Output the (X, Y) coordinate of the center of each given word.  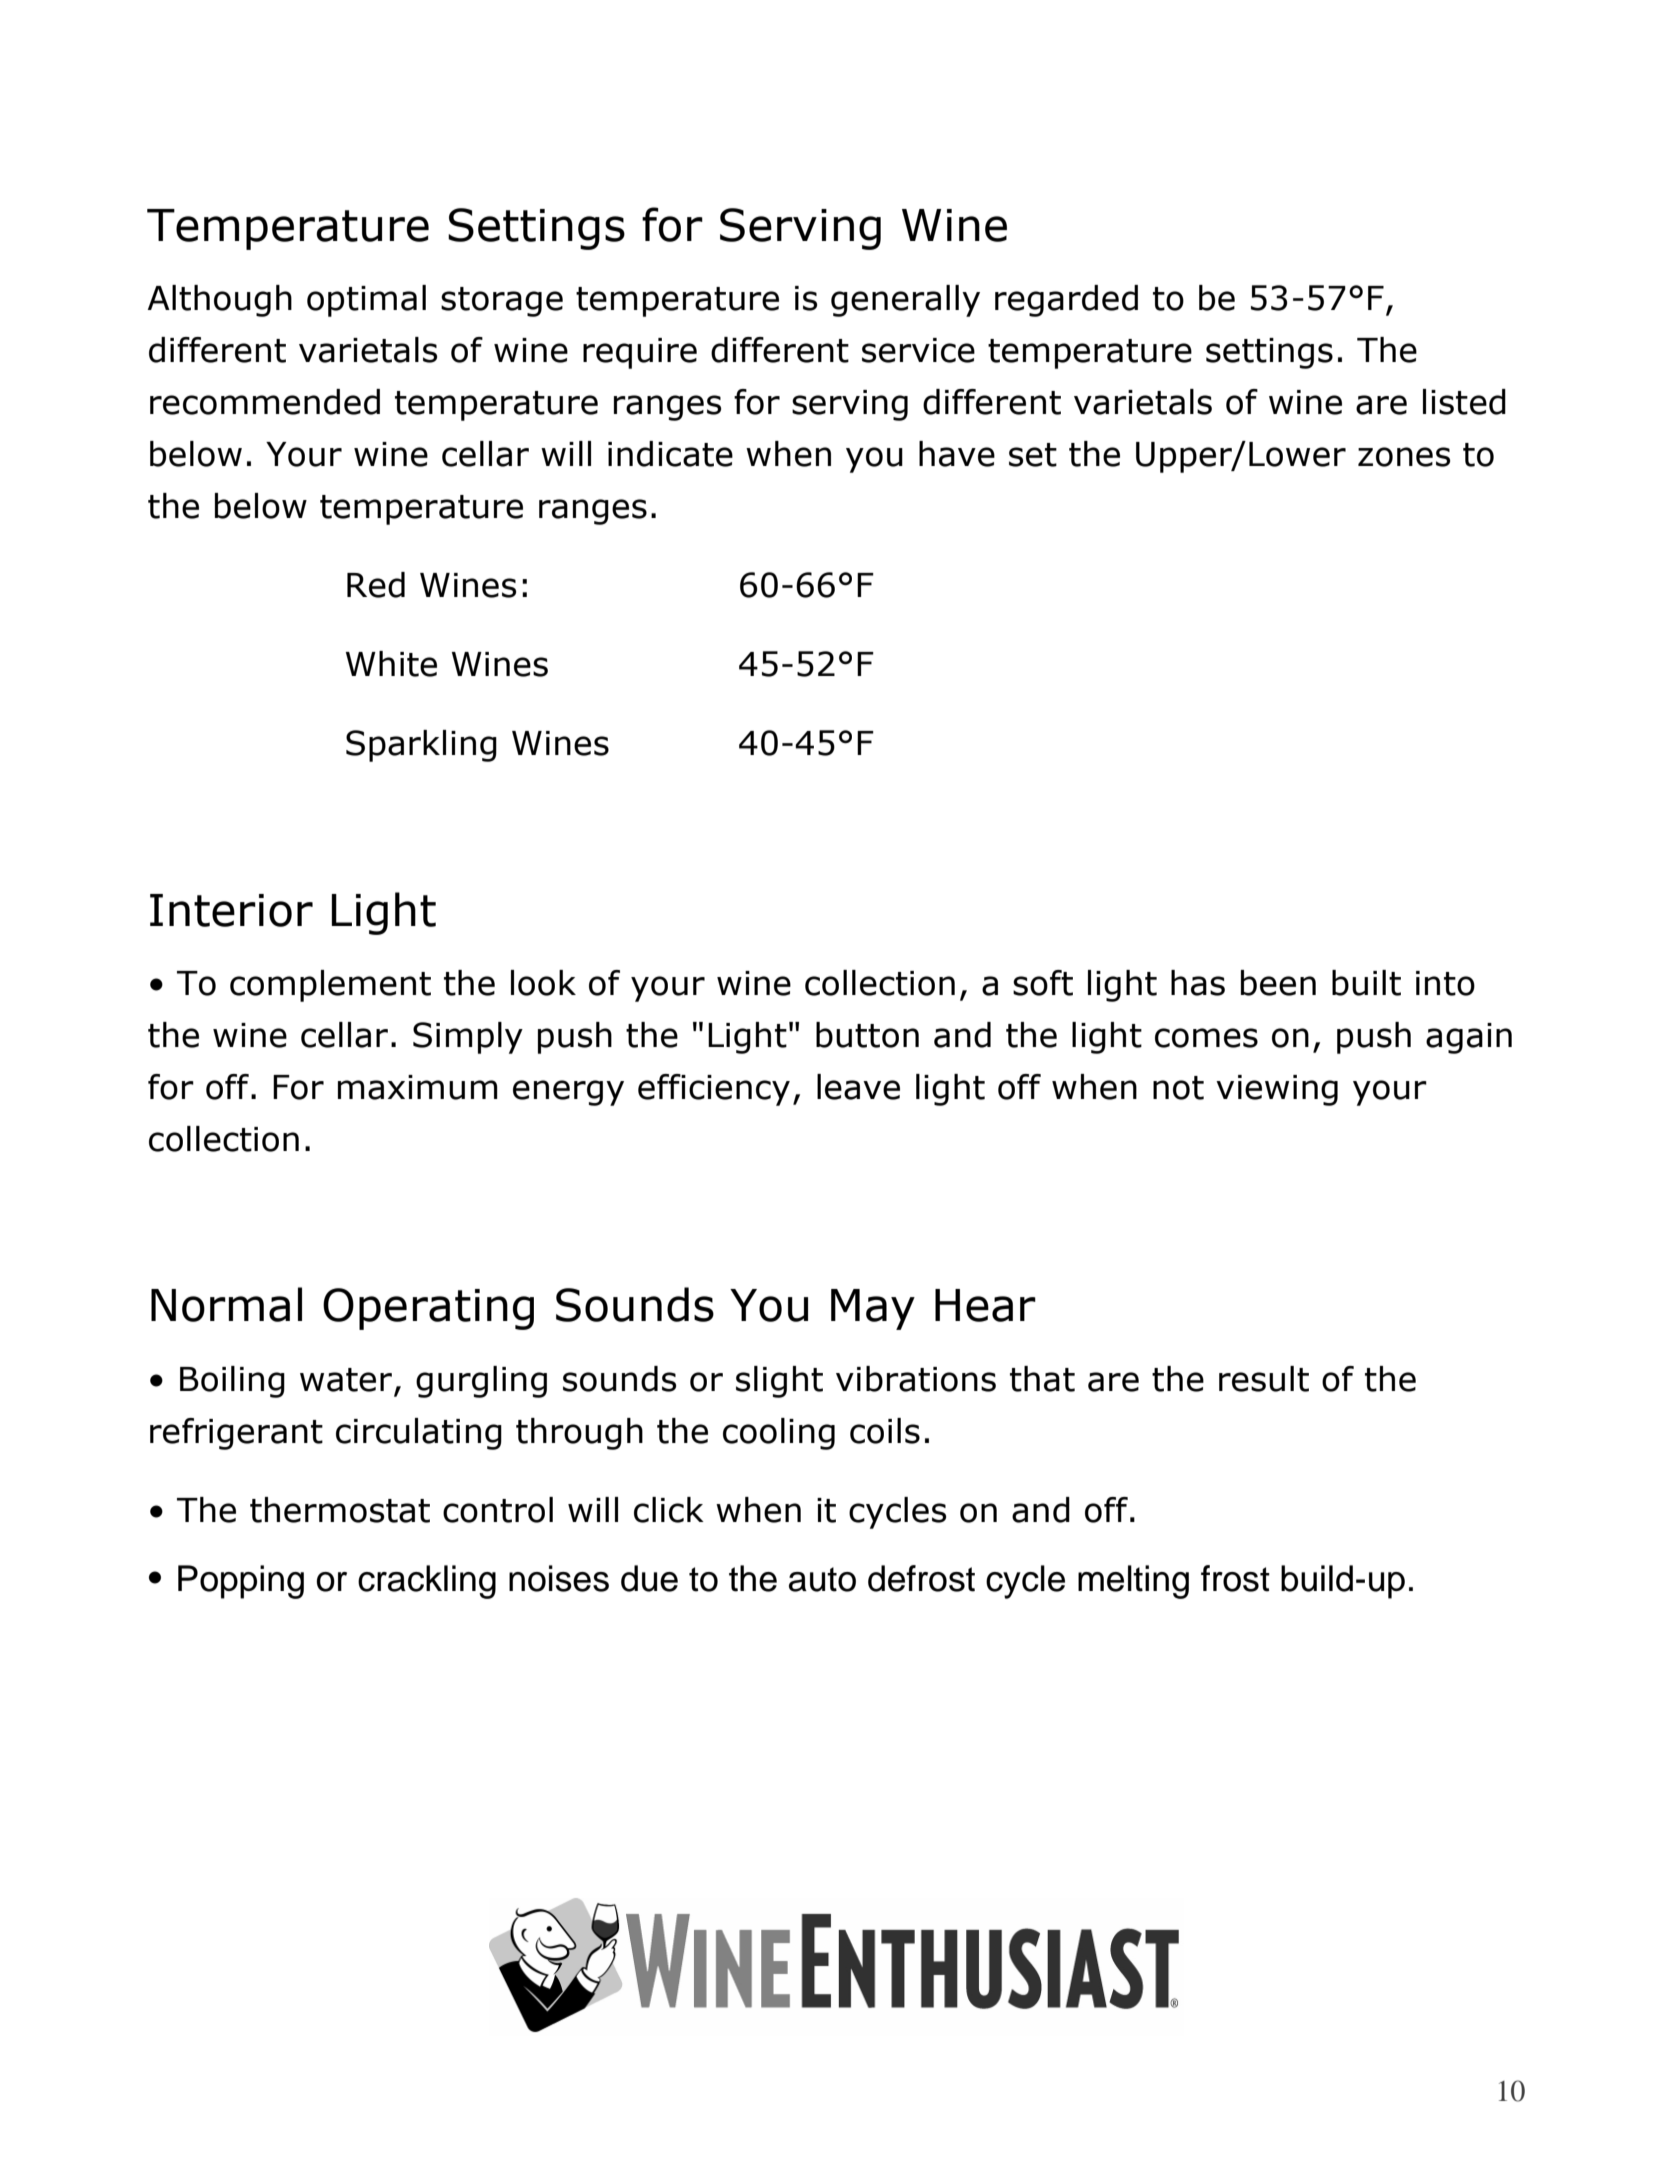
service (918, 350)
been (1278, 983)
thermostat (340, 1510)
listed (1464, 402)
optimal (366, 301)
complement (330, 986)
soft (1043, 983)
